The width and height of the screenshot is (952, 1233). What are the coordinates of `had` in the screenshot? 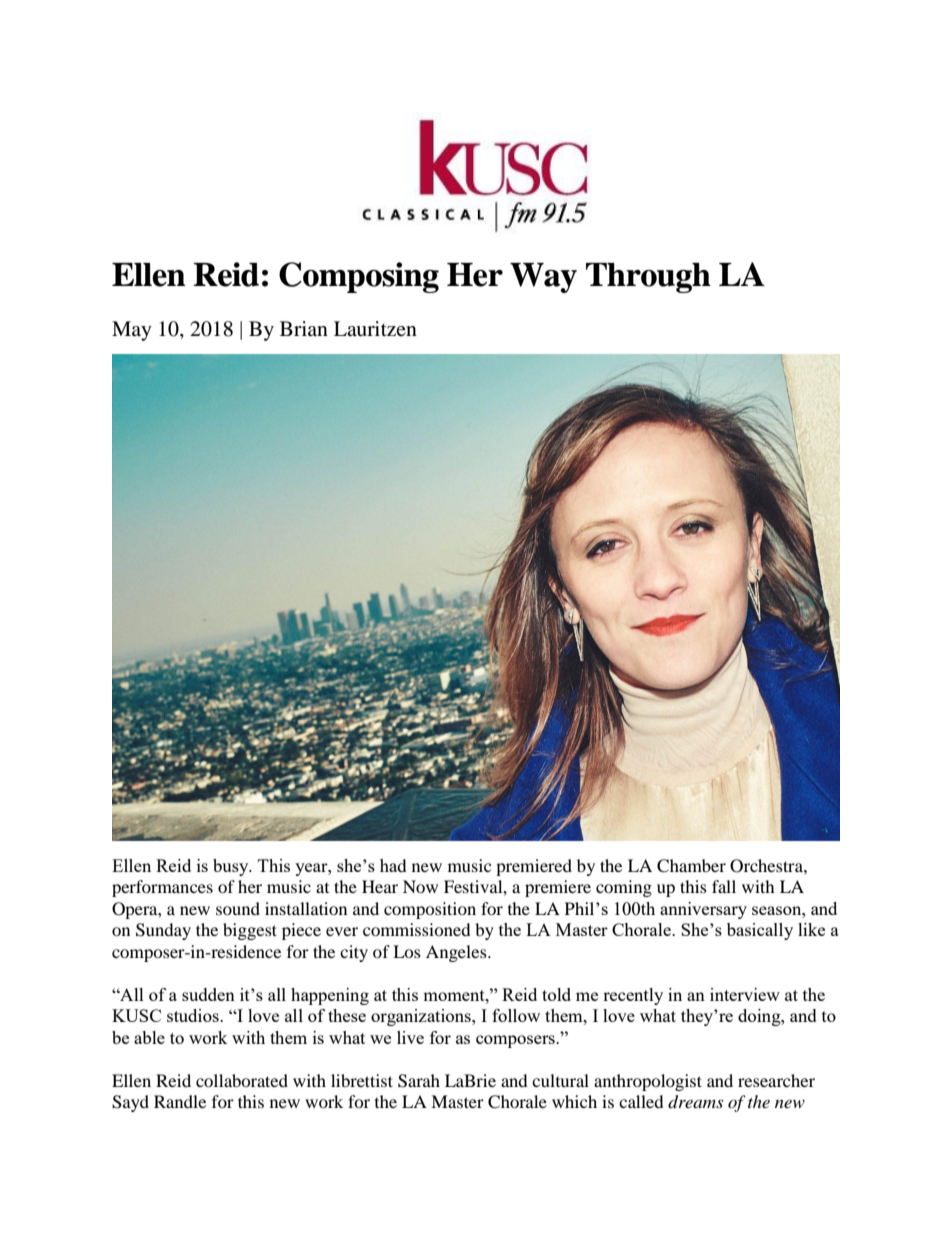 It's located at (393, 865).
